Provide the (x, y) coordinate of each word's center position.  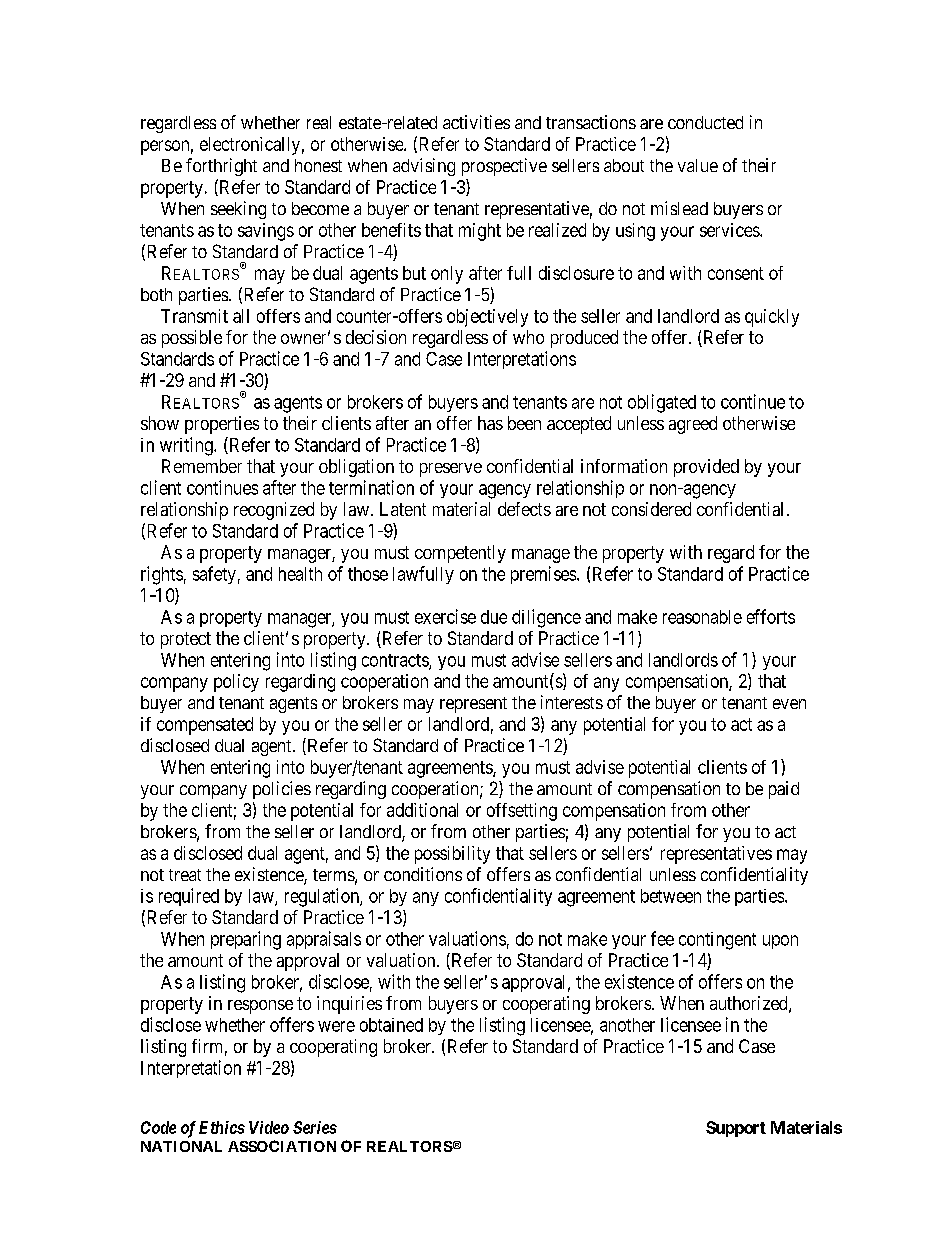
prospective (504, 167)
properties (222, 425)
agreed (693, 425)
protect (186, 640)
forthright (221, 167)
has (490, 423)
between (671, 896)
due (494, 617)
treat (185, 875)
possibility (452, 855)
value (698, 165)
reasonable (702, 617)
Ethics (222, 1127)
